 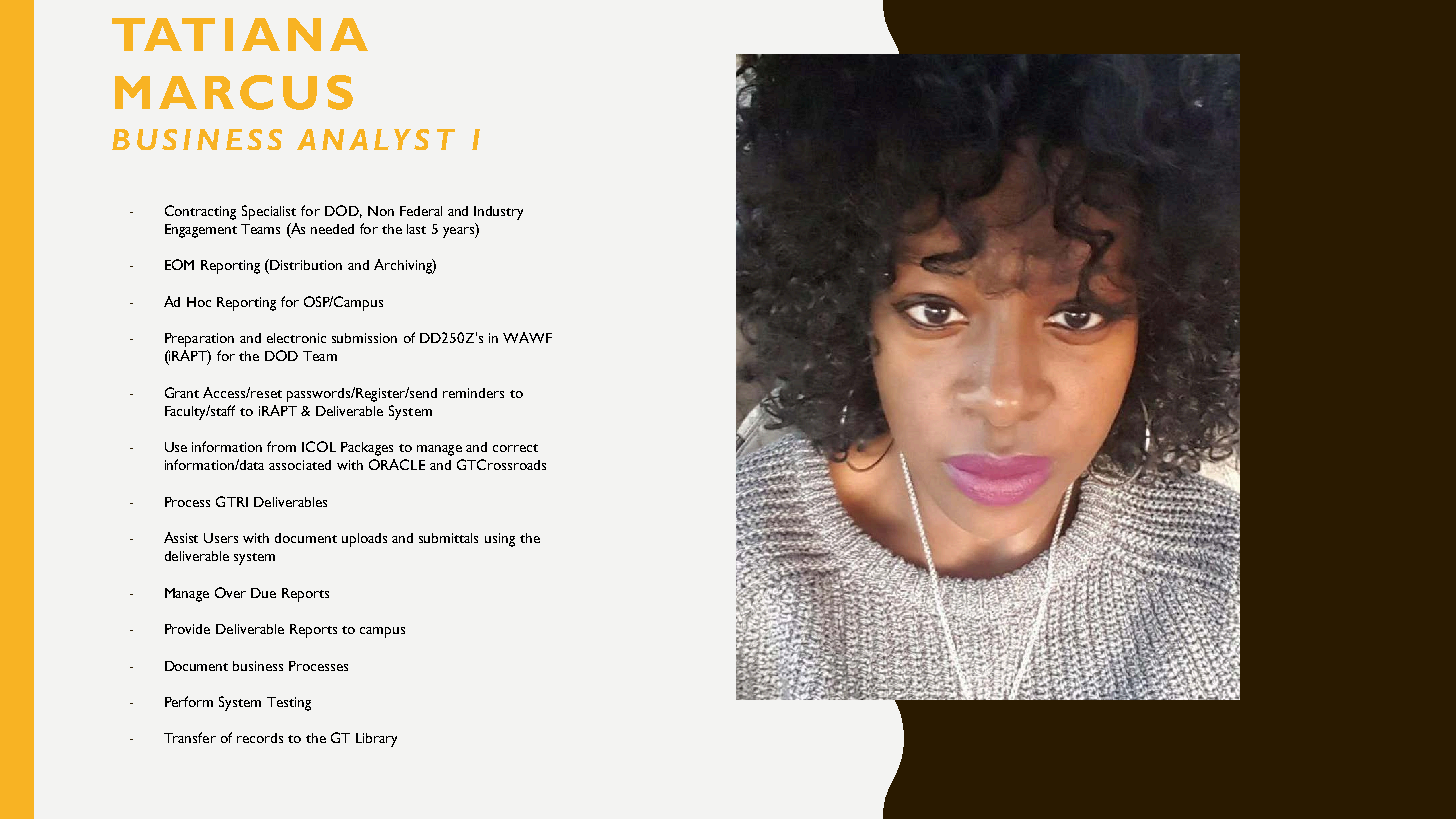 What do you see at coordinates (376, 740) in the screenshot?
I see `Library` at bounding box center [376, 740].
